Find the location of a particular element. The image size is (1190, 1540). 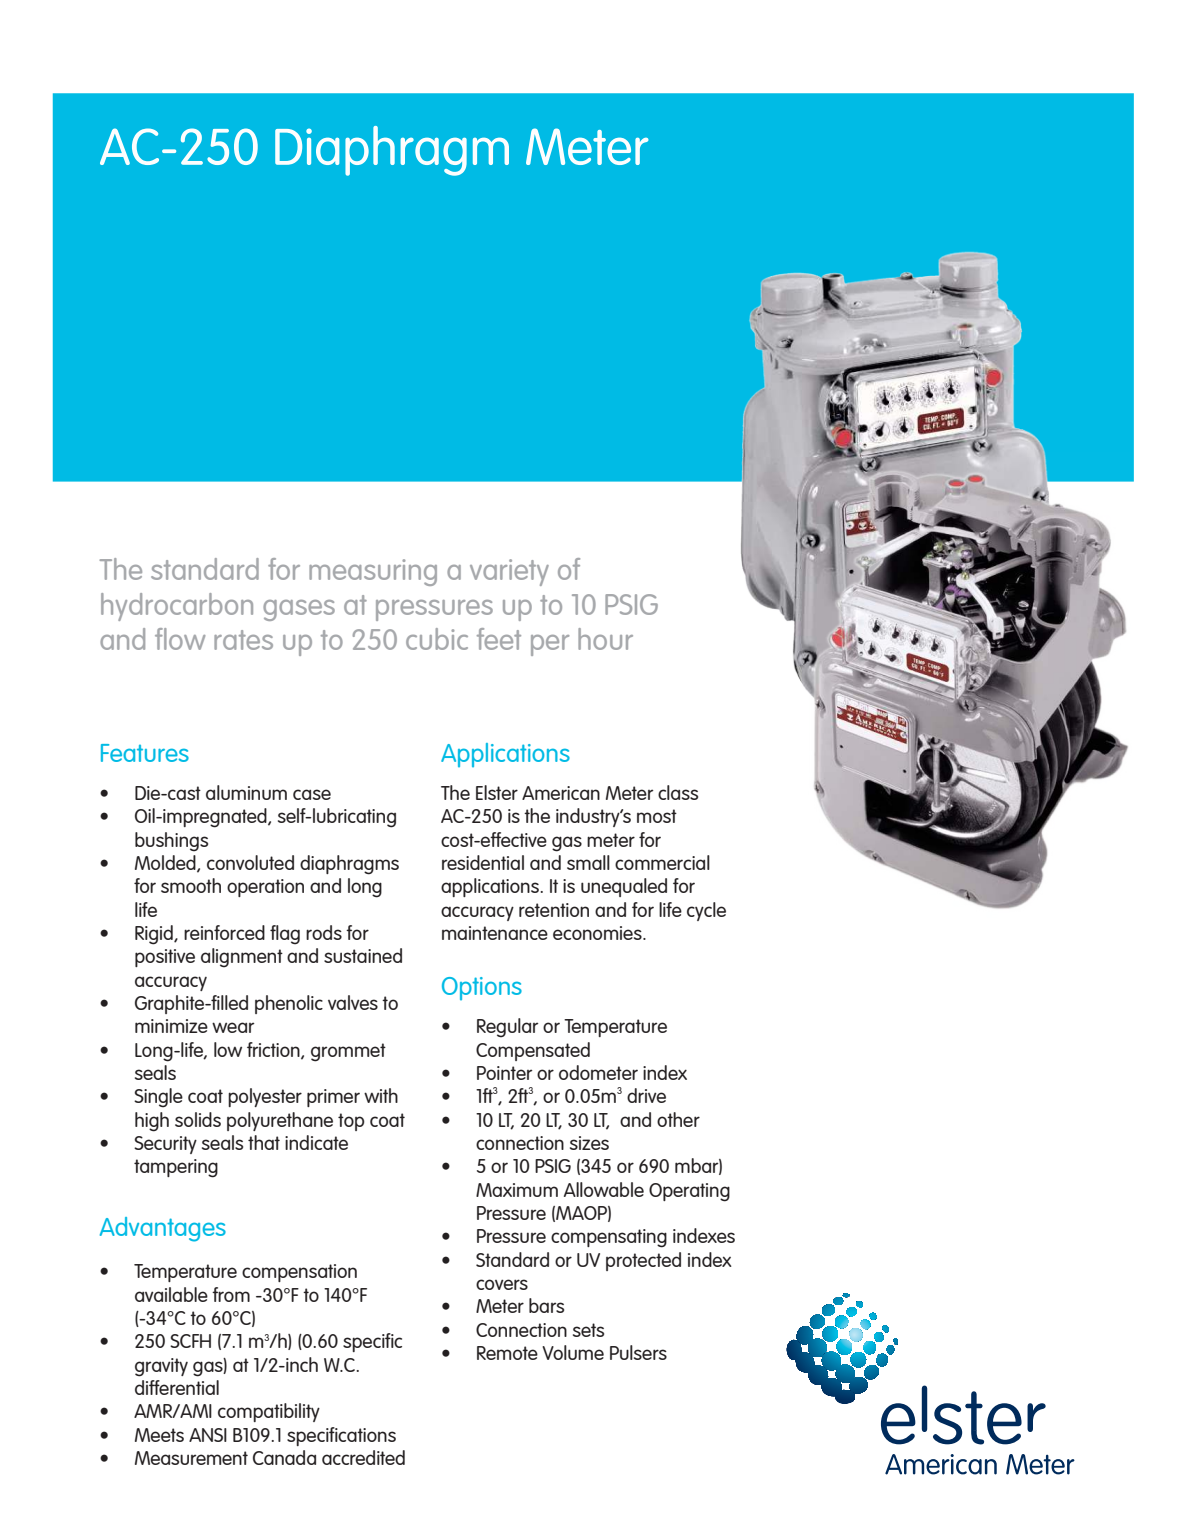

unequaled is located at coordinates (624, 887).
